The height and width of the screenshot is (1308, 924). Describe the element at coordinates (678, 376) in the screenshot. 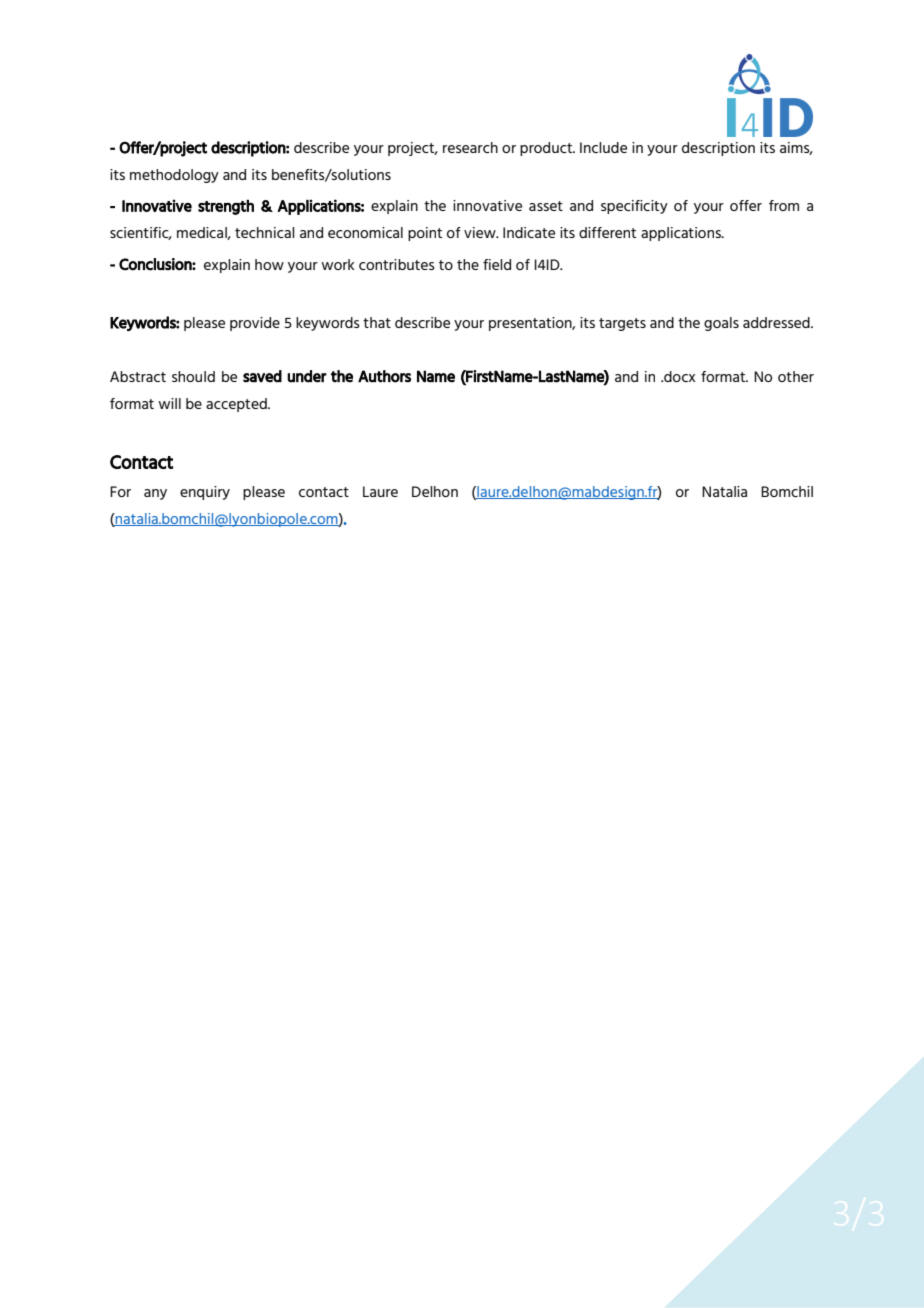

I see `docx` at that location.
